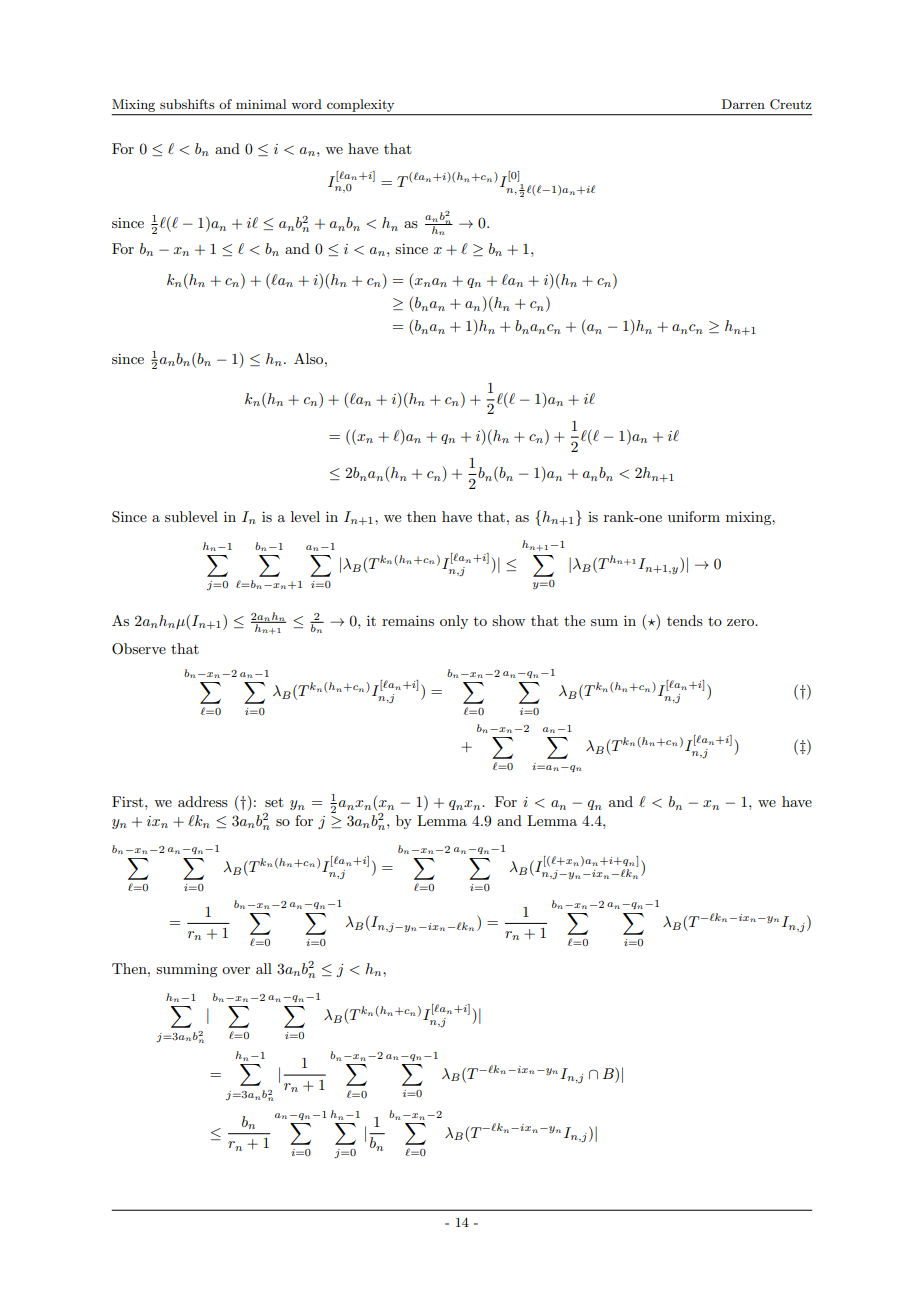 The image size is (924, 1308). I want to click on word, so click(306, 104).
